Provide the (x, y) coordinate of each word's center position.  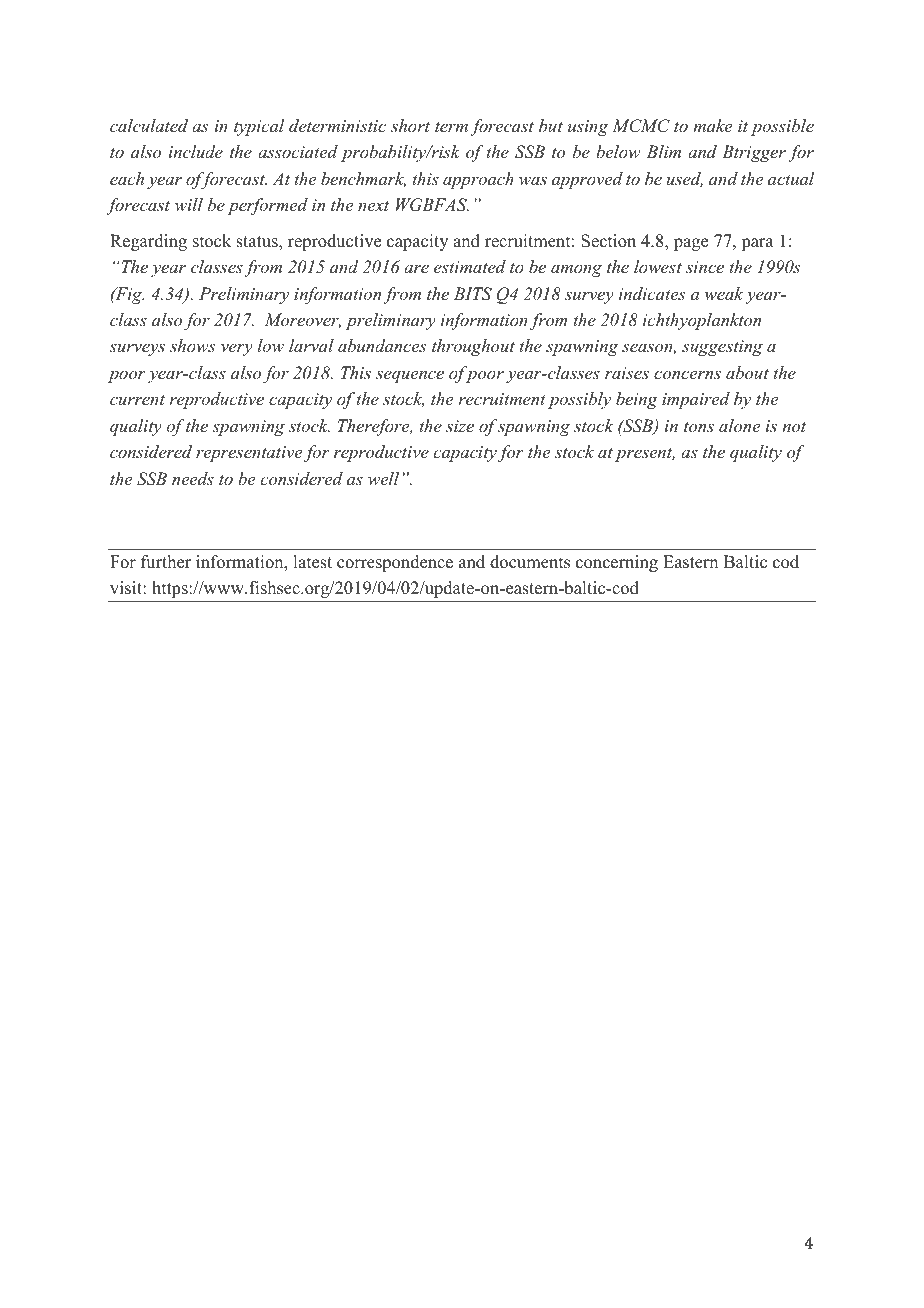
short (410, 125)
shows (192, 345)
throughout (473, 347)
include (196, 151)
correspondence (395, 563)
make (712, 125)
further (166, 562)
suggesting (722, 348)
